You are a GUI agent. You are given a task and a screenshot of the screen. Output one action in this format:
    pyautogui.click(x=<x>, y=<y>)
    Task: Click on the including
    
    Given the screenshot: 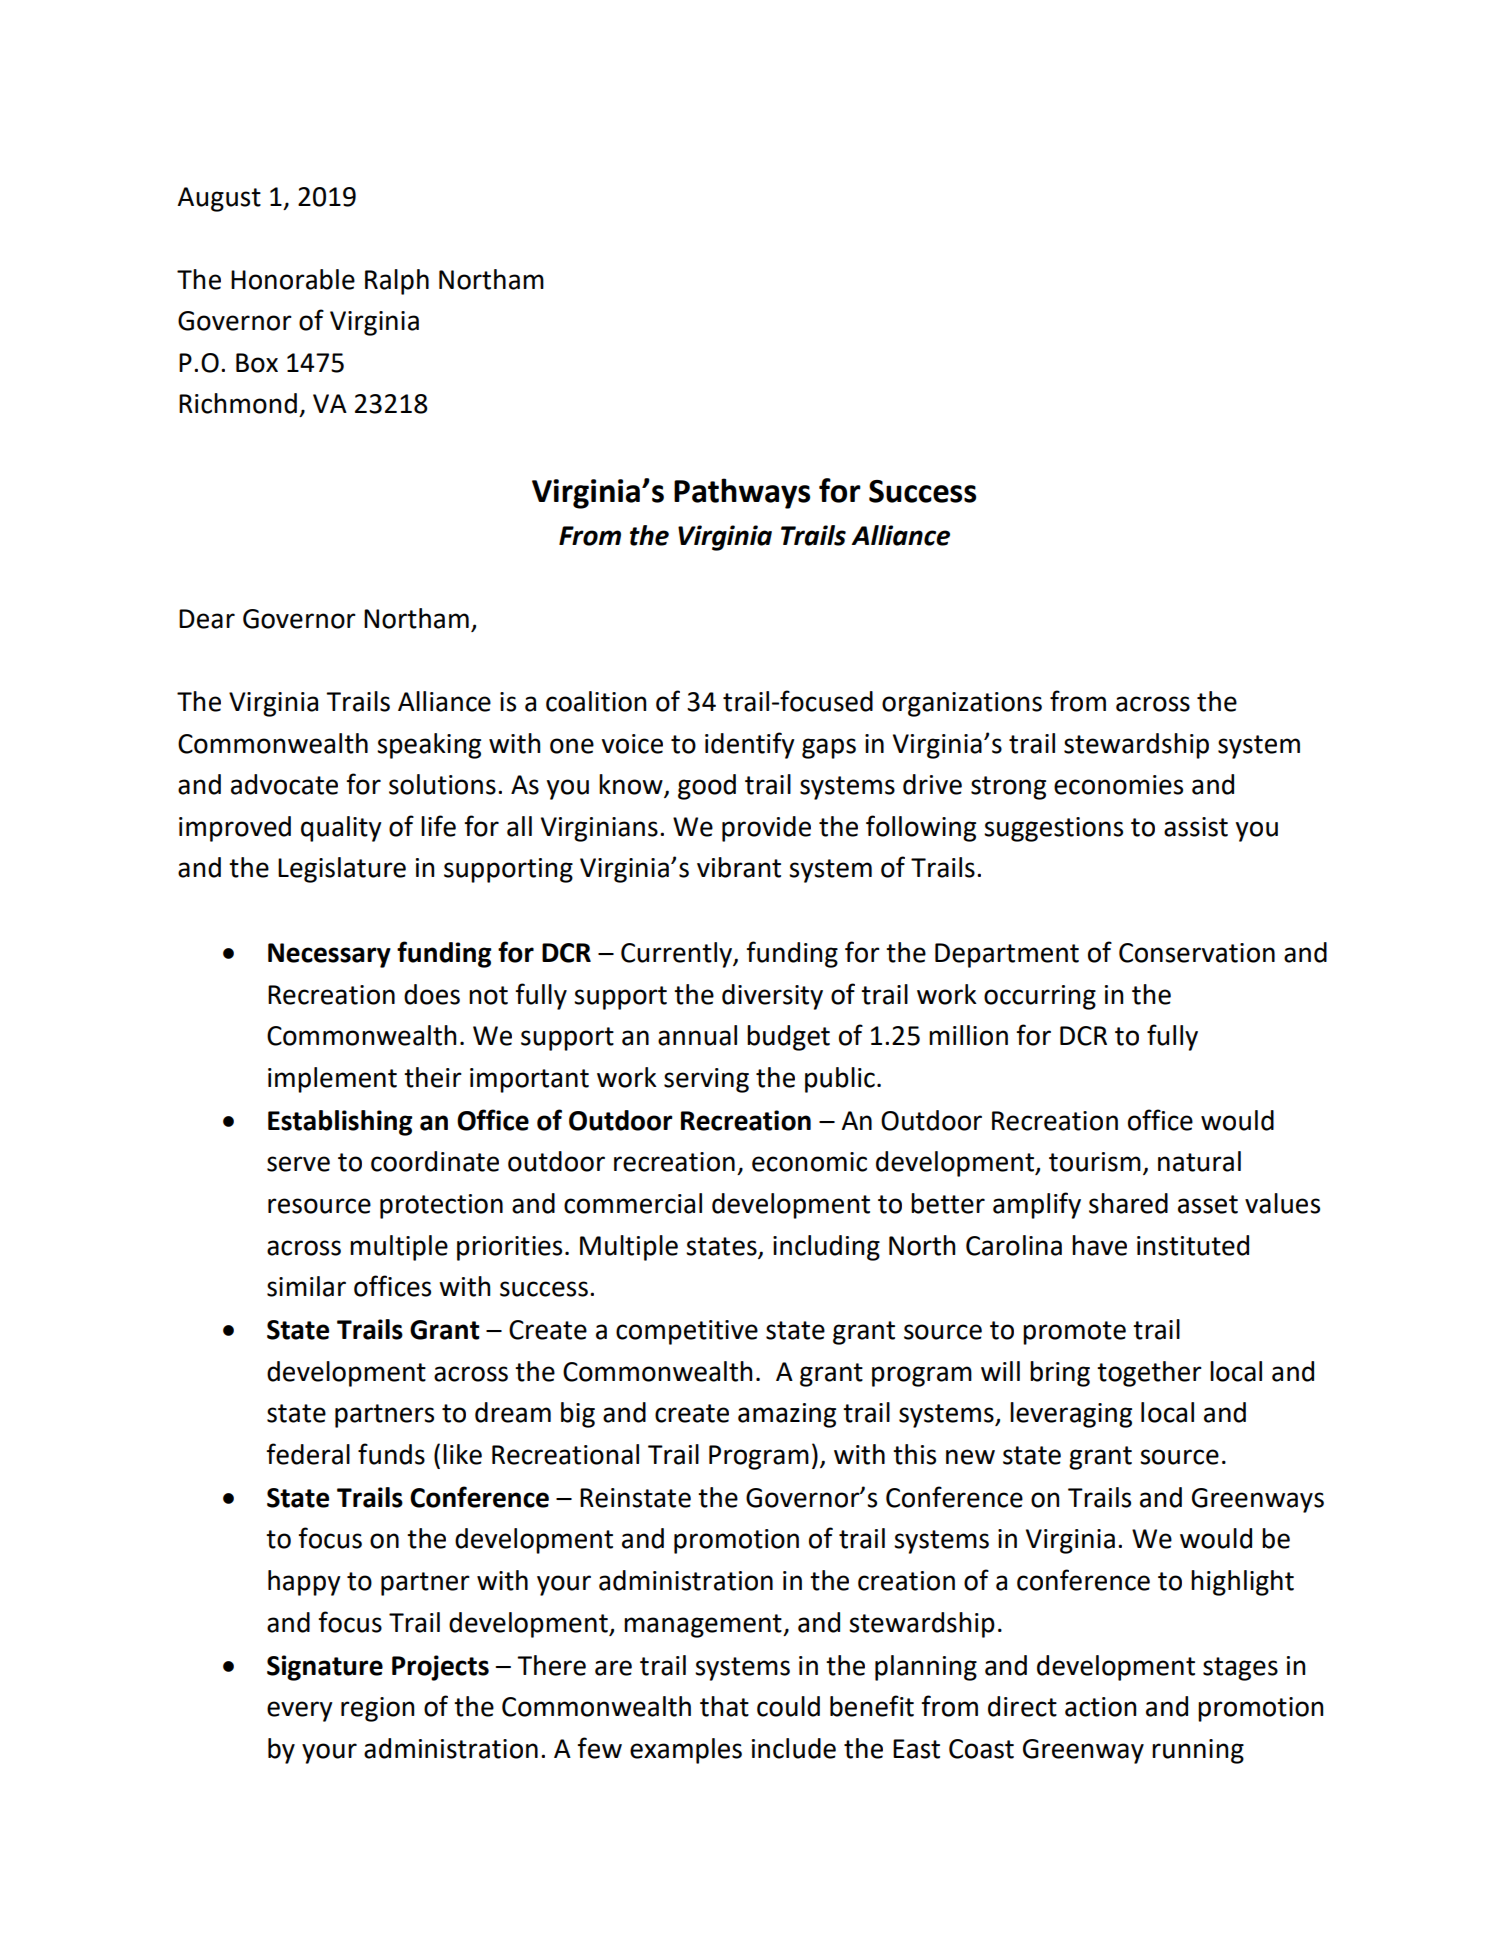 What is the action you would take?
    pyautogui.click(x=826, y=1248)
